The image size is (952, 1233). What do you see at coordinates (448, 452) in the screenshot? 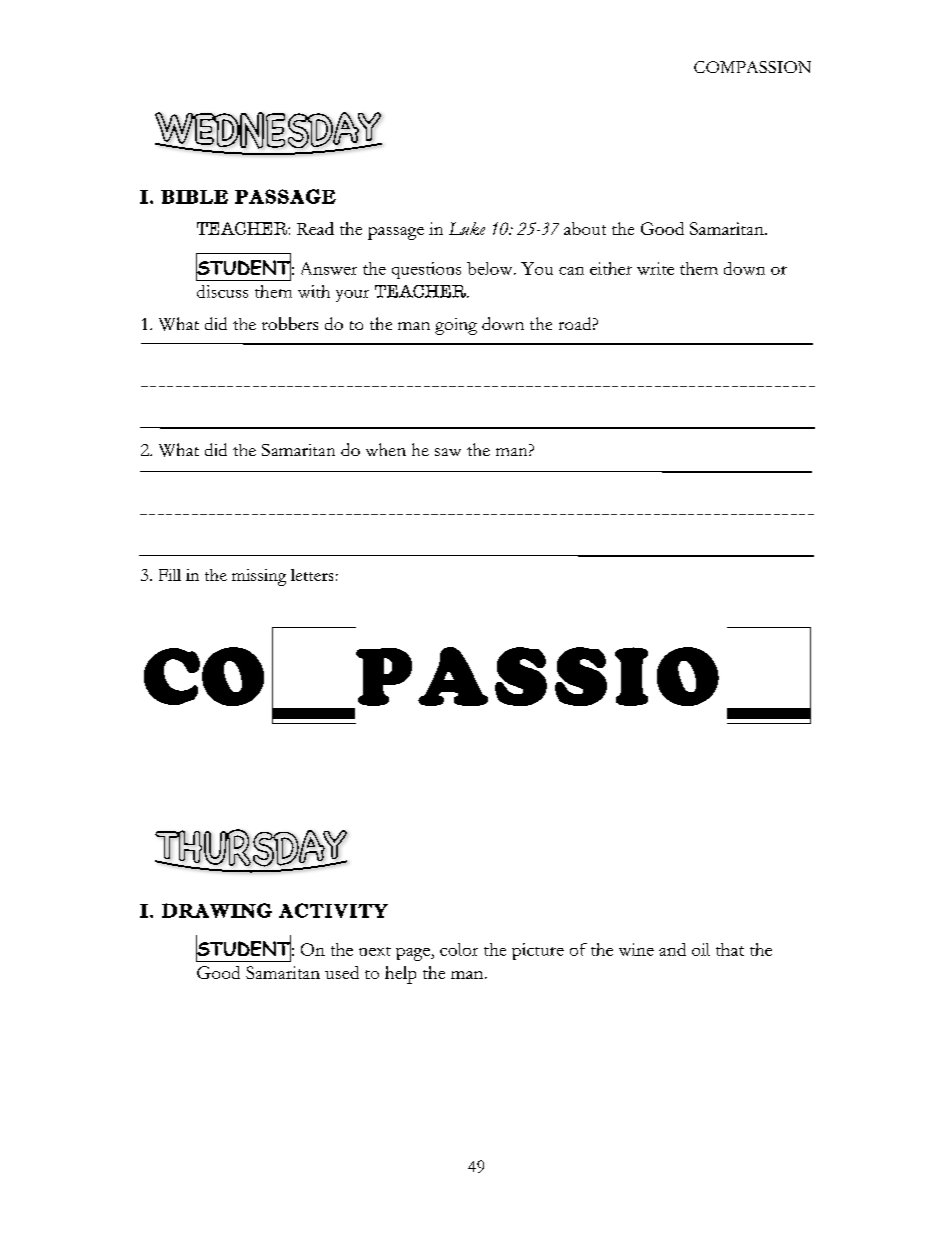
I see `saw` at bounding box center [448, 452].
